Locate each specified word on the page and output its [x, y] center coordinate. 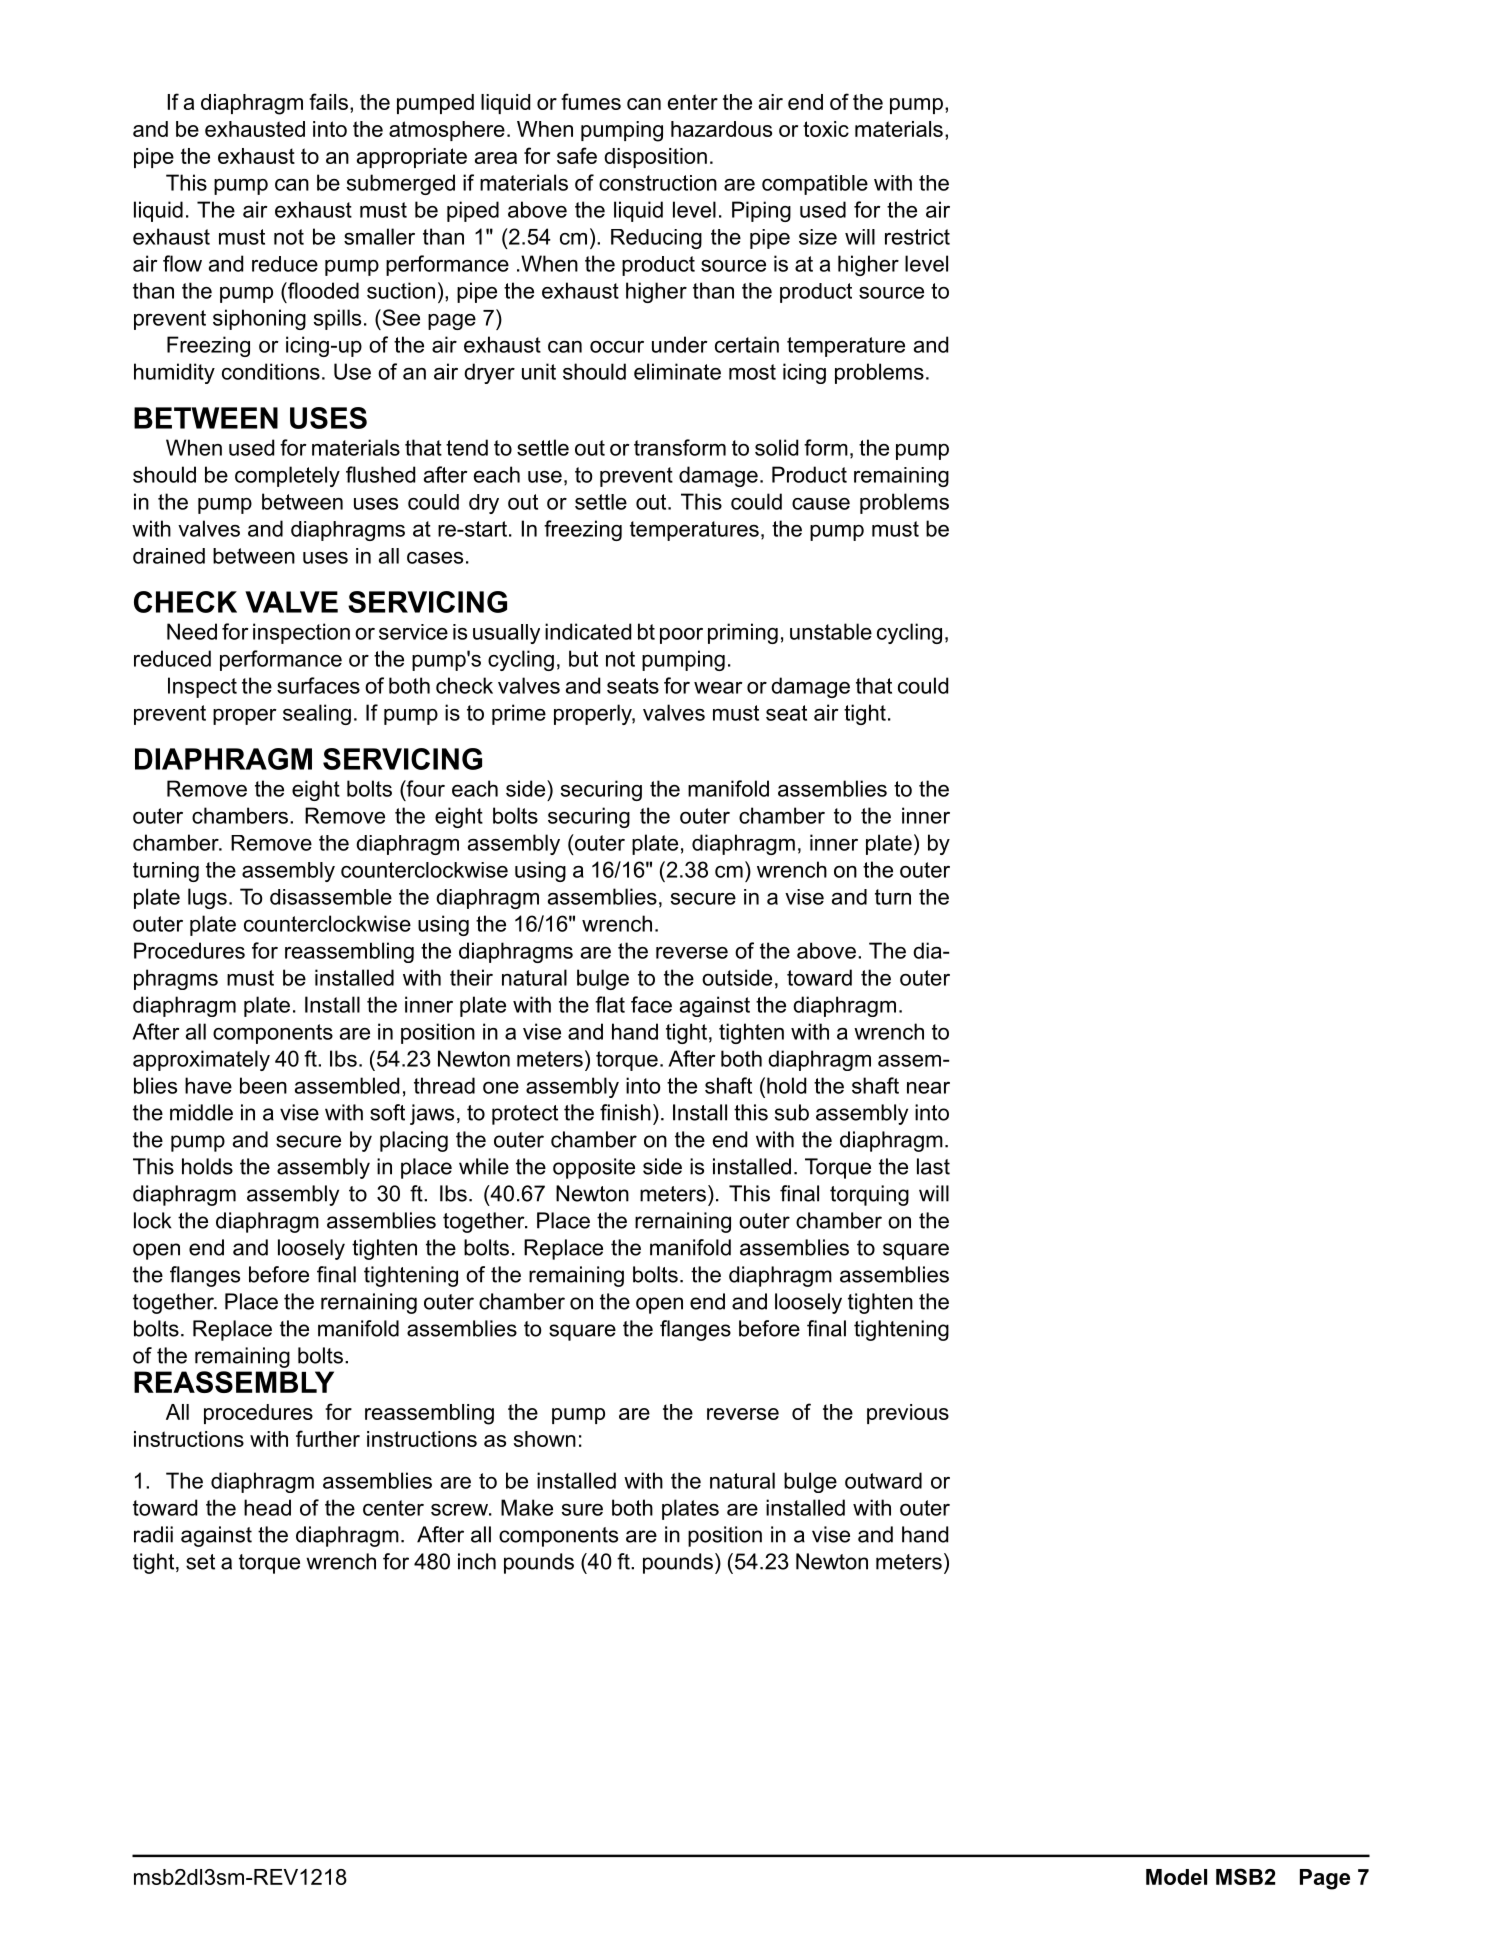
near [928, 1088]
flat [610, 1004]
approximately [201, 1060]
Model [1176, 1877]
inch [477, 1561]
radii [153, 1534]
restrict [917, 237]
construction [658, 183]
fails [328, 101]
